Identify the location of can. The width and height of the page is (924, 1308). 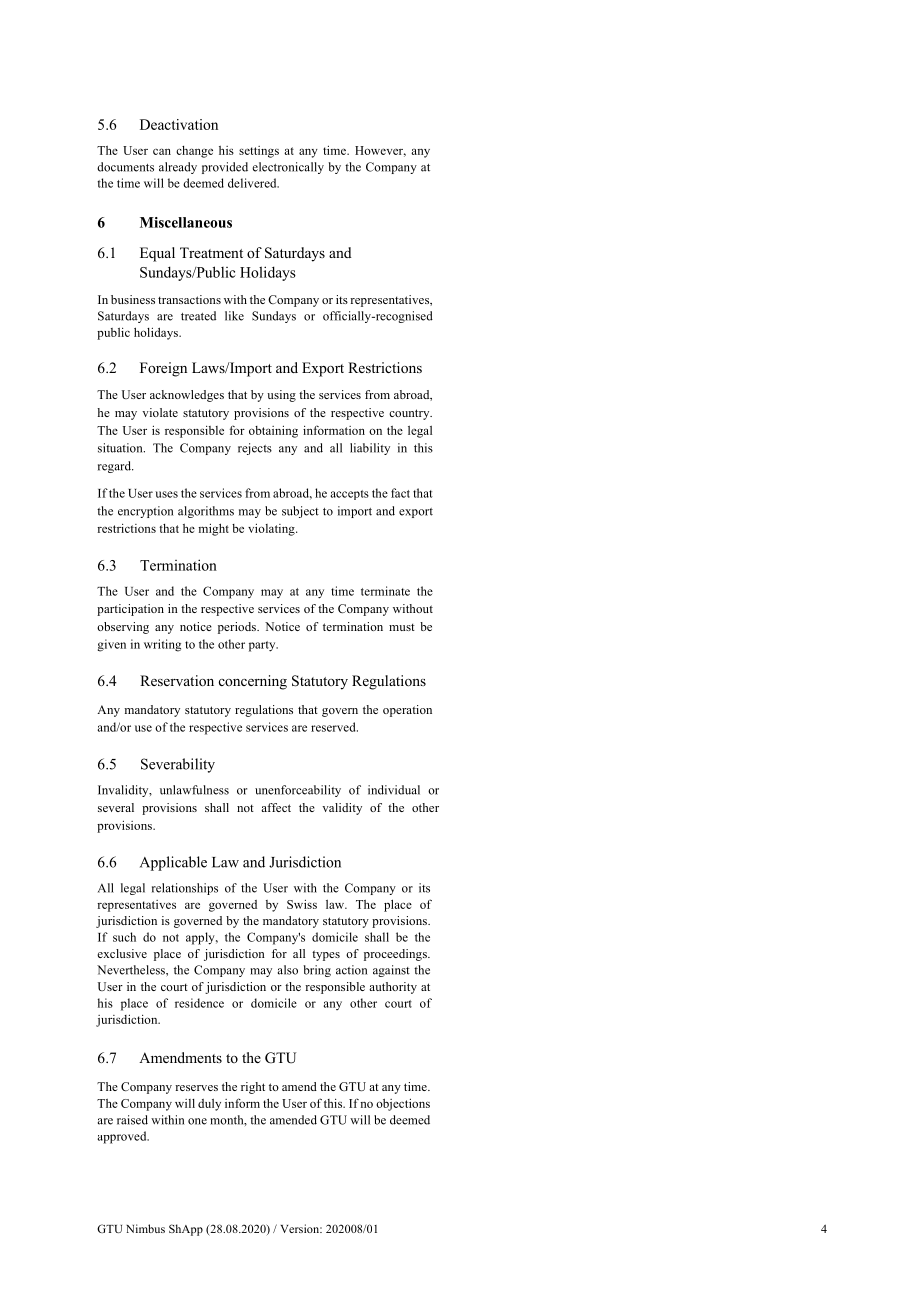
(162, 151).
